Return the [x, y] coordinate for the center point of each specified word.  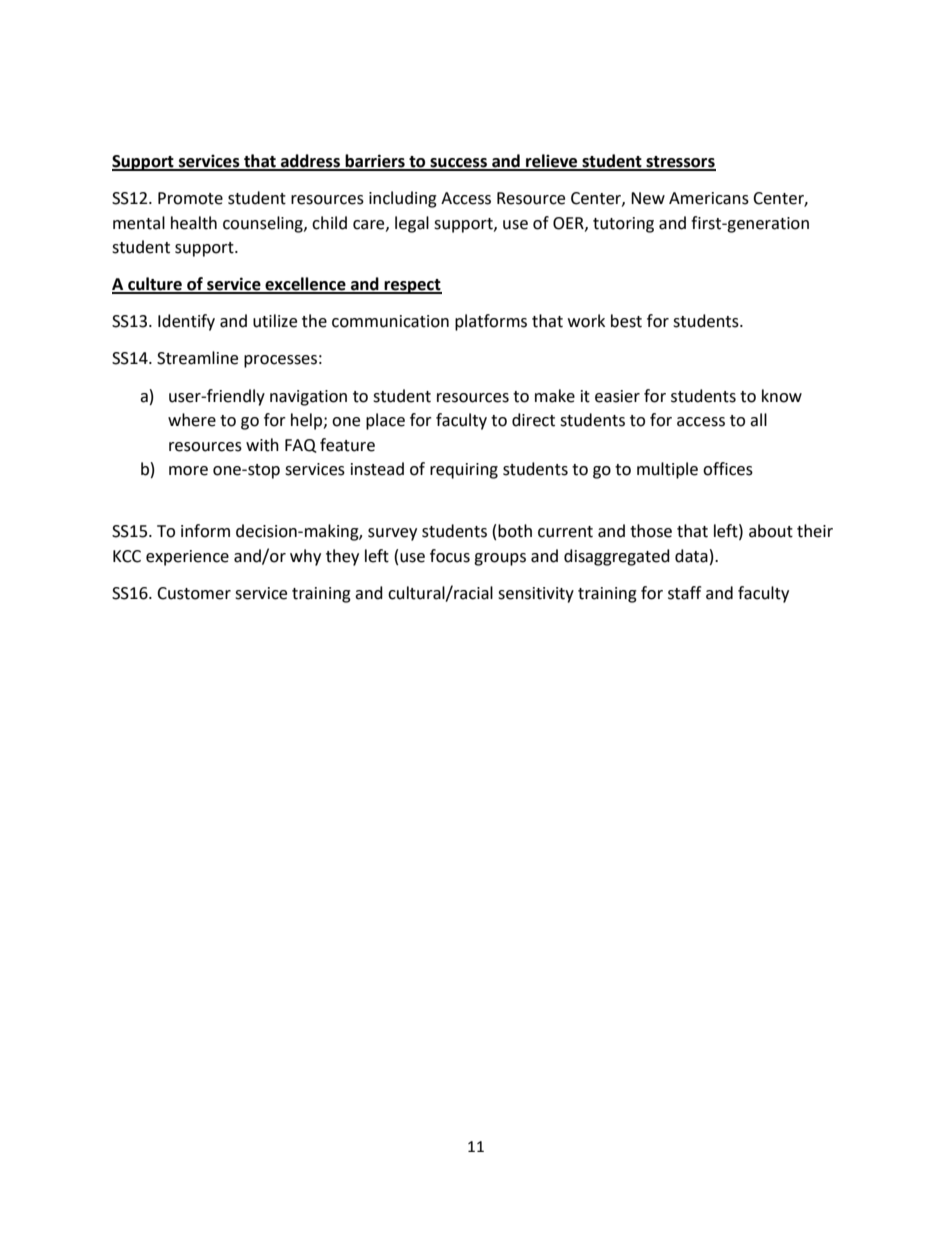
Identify [186, 322]
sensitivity [536, 595]
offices [728, 469]
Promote [190, 198]
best [626, 321]
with [262, 445]
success [458, 164]
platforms [491, 322]
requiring [464, 471]
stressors [680, 163]
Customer [194, 593]
